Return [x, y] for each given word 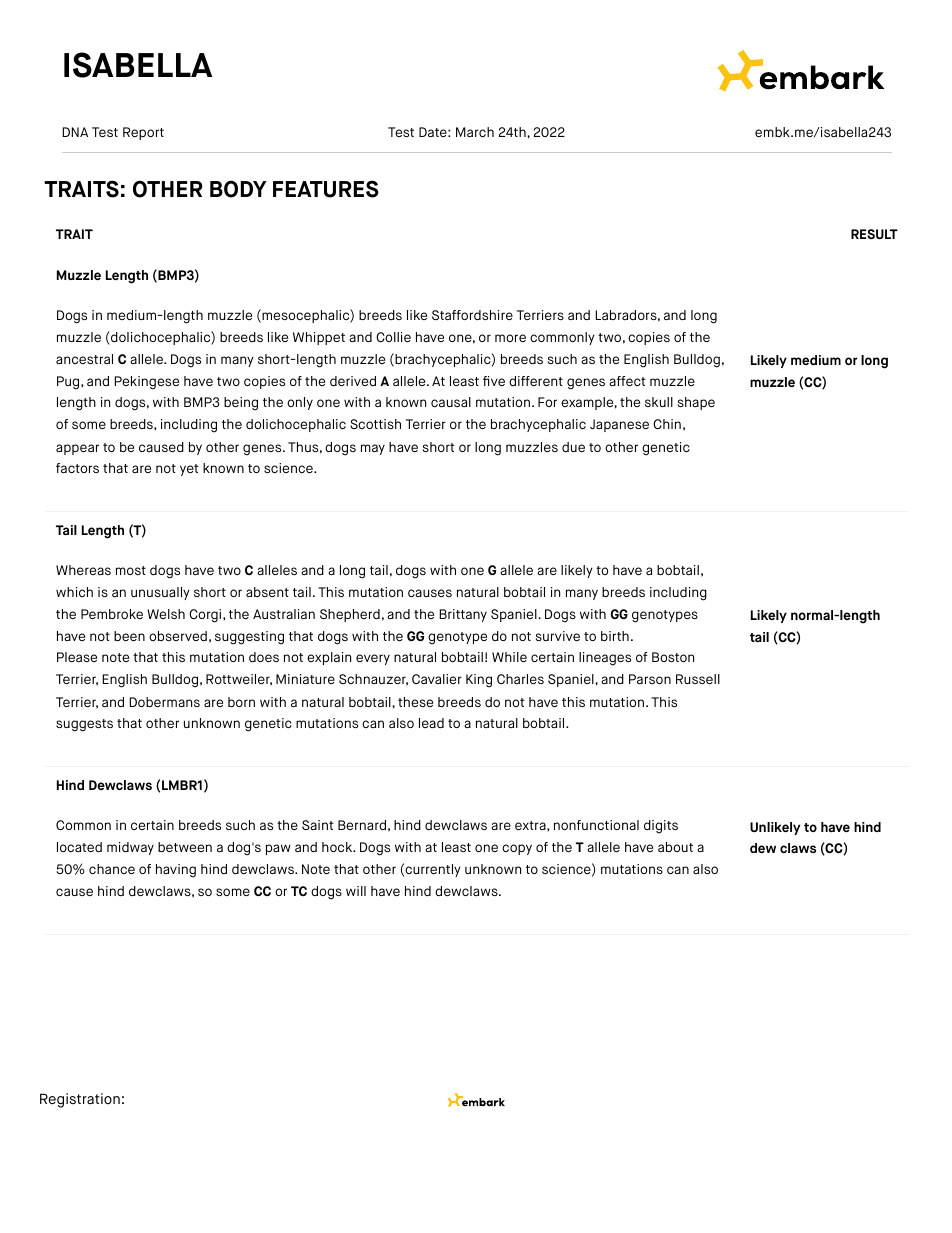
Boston [673, 657]
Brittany [463, 615]
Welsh [166, 614]
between [185, 847]
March [475, 132]
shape [696, 403]
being [241, 404]
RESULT [874, 234]
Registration [80, 1100]
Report [143, 133]
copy [517, 849]
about [675, 847]
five [494, 381]
